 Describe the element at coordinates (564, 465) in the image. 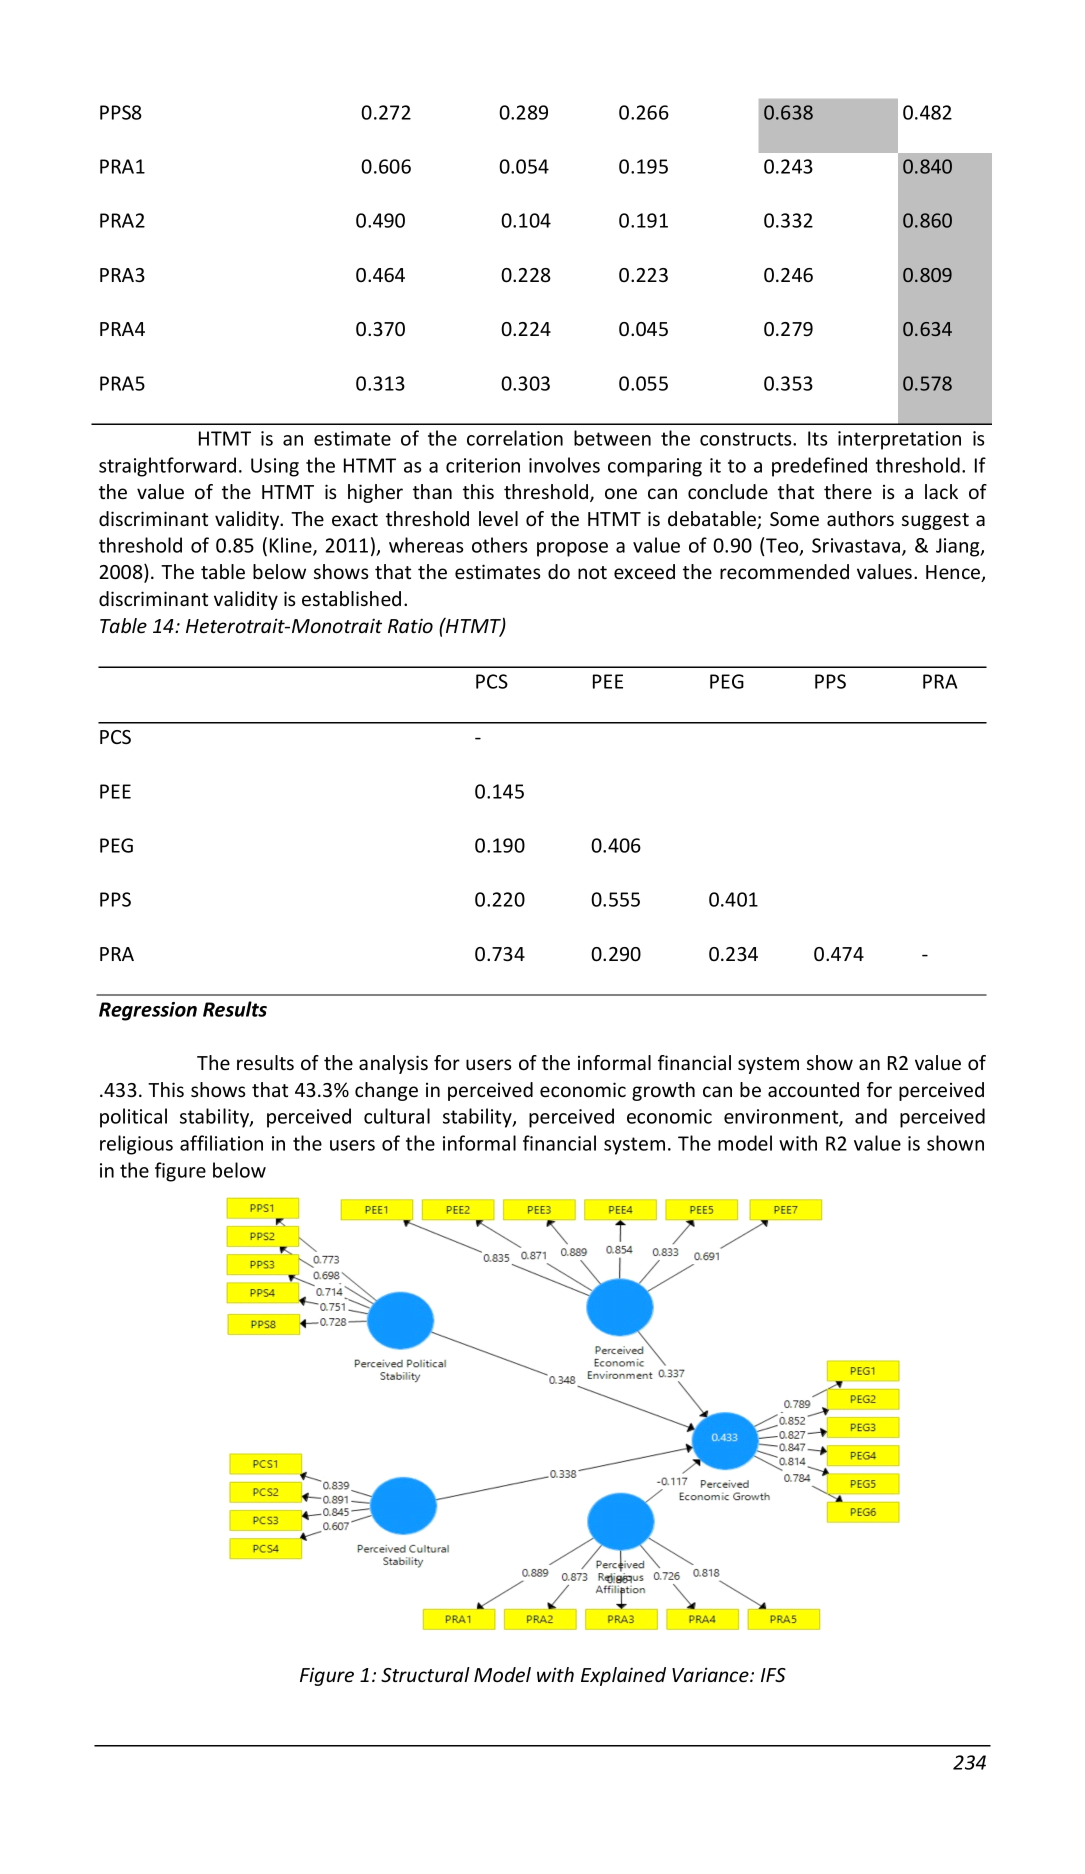

I see `involves` at that location.
